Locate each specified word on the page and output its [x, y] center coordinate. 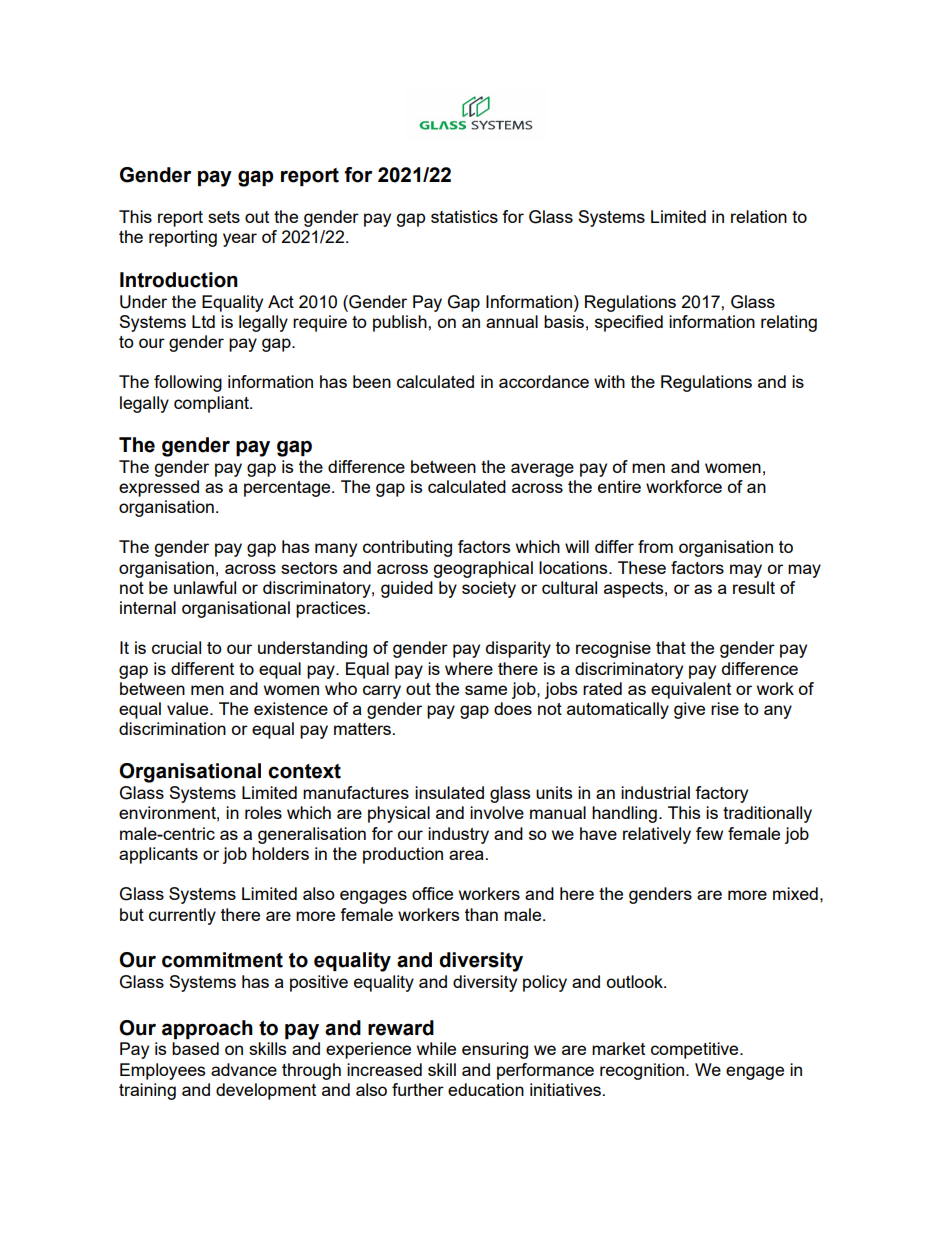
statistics [464, 216]
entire [619, 486]
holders [280, 853]
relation [759, 216]
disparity [518, 649]
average [542, 470]
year [240, 240]
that [671, 647]
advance [244, 1069]
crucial [176, 647]
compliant [212, 404]
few [709, 833]
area [466, 855]
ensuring [495, 1050]
